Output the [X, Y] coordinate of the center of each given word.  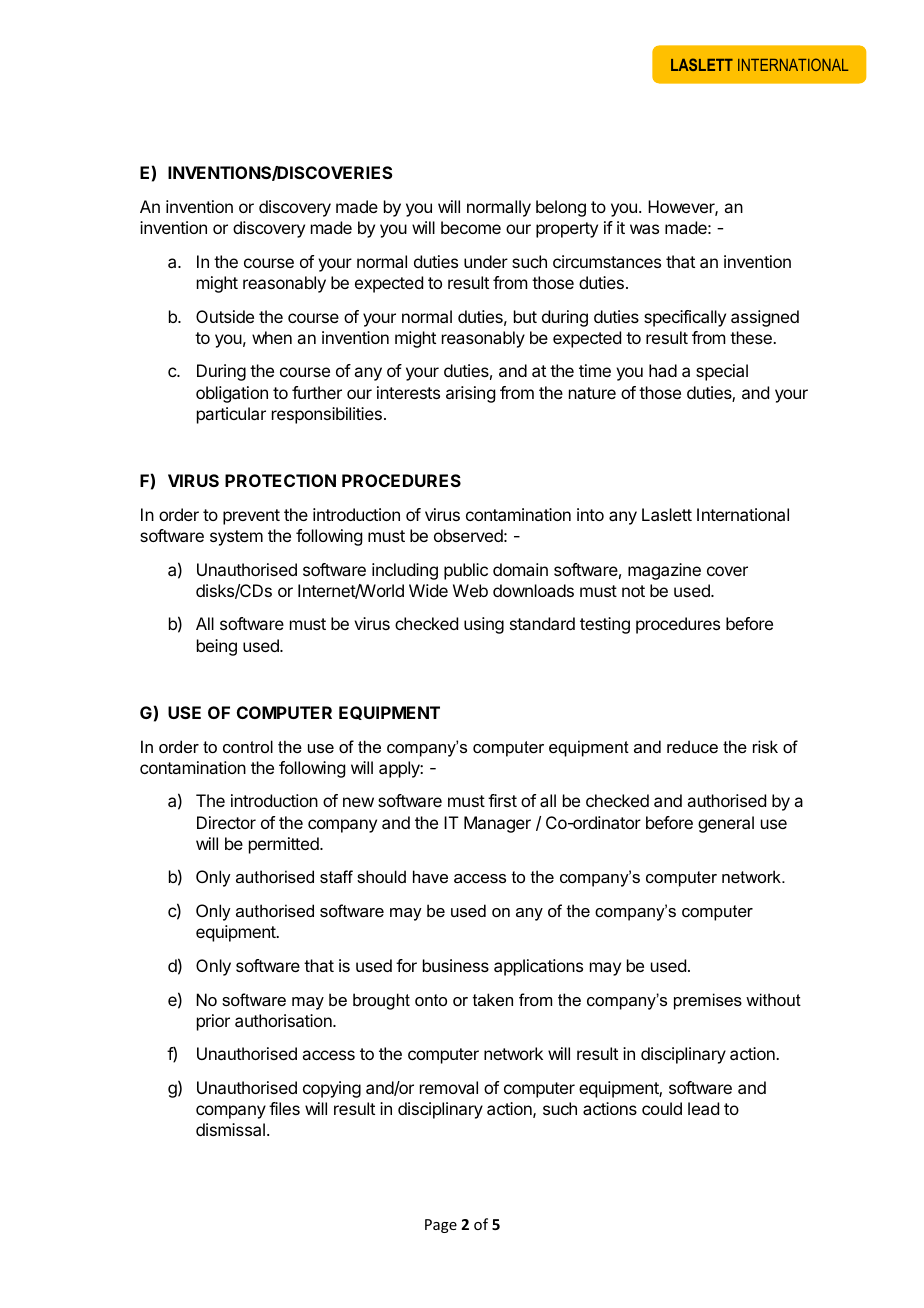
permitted [285, 845]
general [726, 824]
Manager [497, 824]
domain [520, 569]
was [644, 229]
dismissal [230, 1129]
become [471, 227]
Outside [225, 316]
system [236, 538]
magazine [664, 571]
